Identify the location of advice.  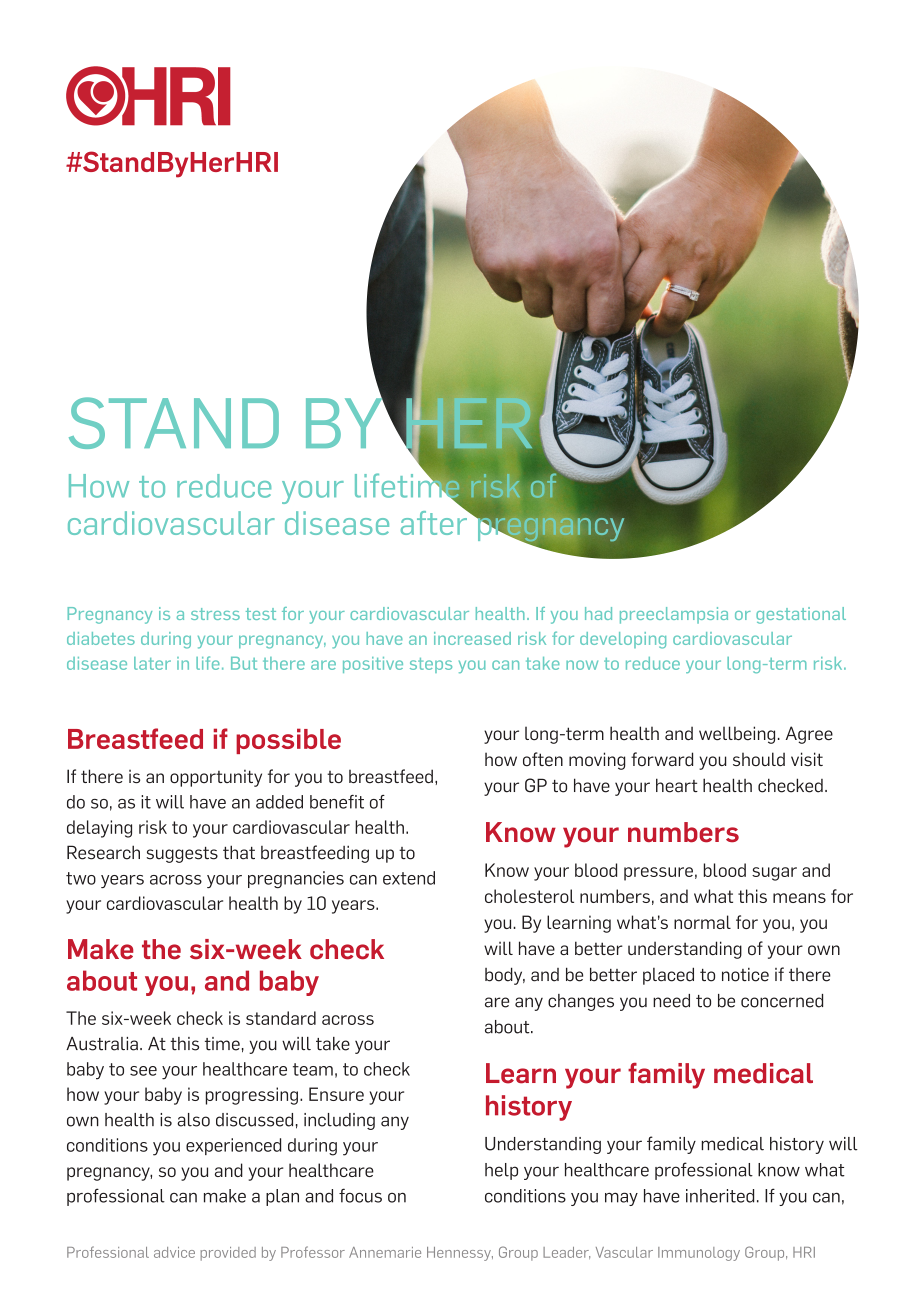
(174, 1252).
